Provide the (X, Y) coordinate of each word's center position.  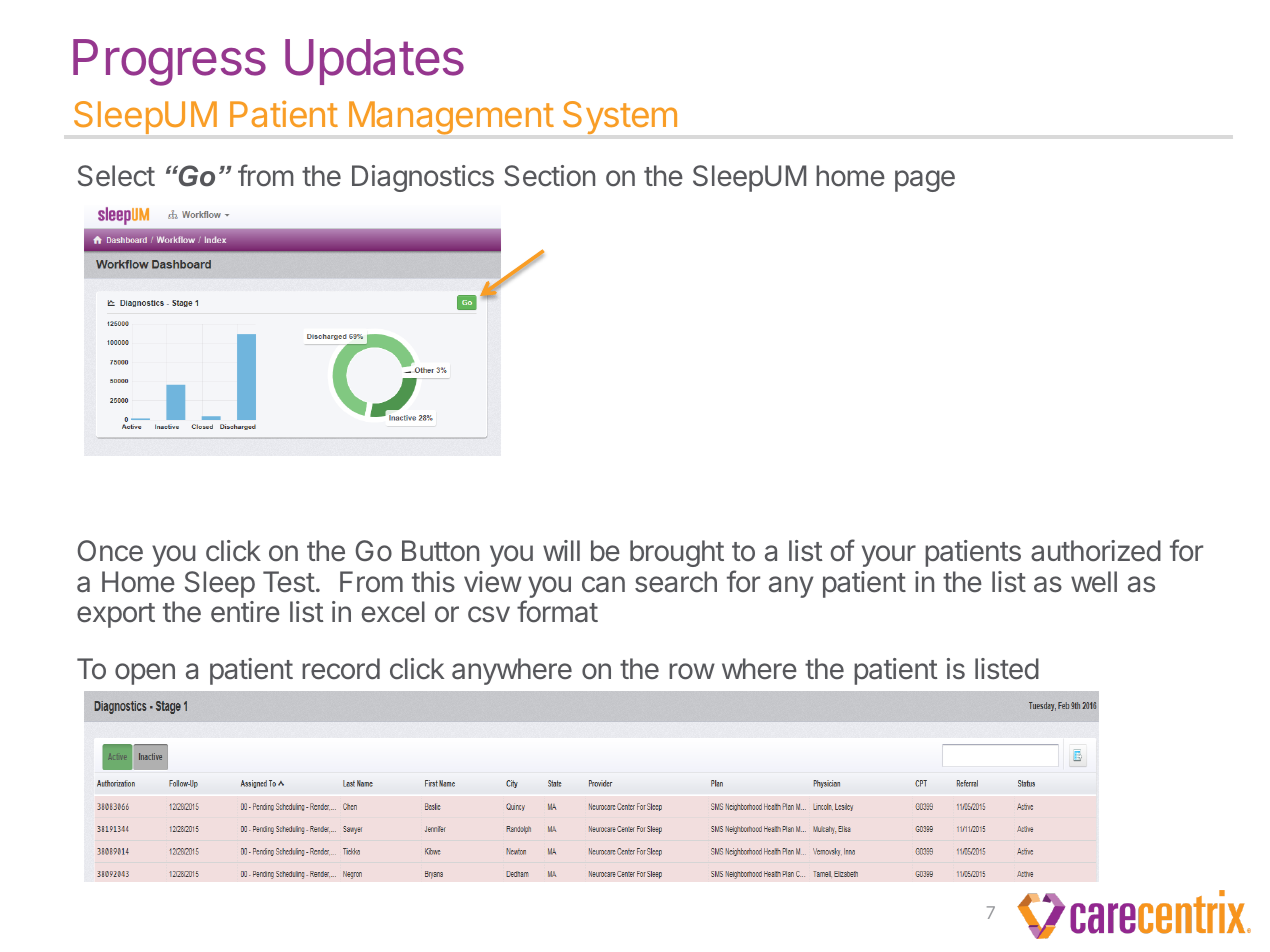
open (145, 674)
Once (110, 551)
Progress (169, 62)
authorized (1096, 551)
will (561, 550)
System (620, 117)
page (925, 181)
